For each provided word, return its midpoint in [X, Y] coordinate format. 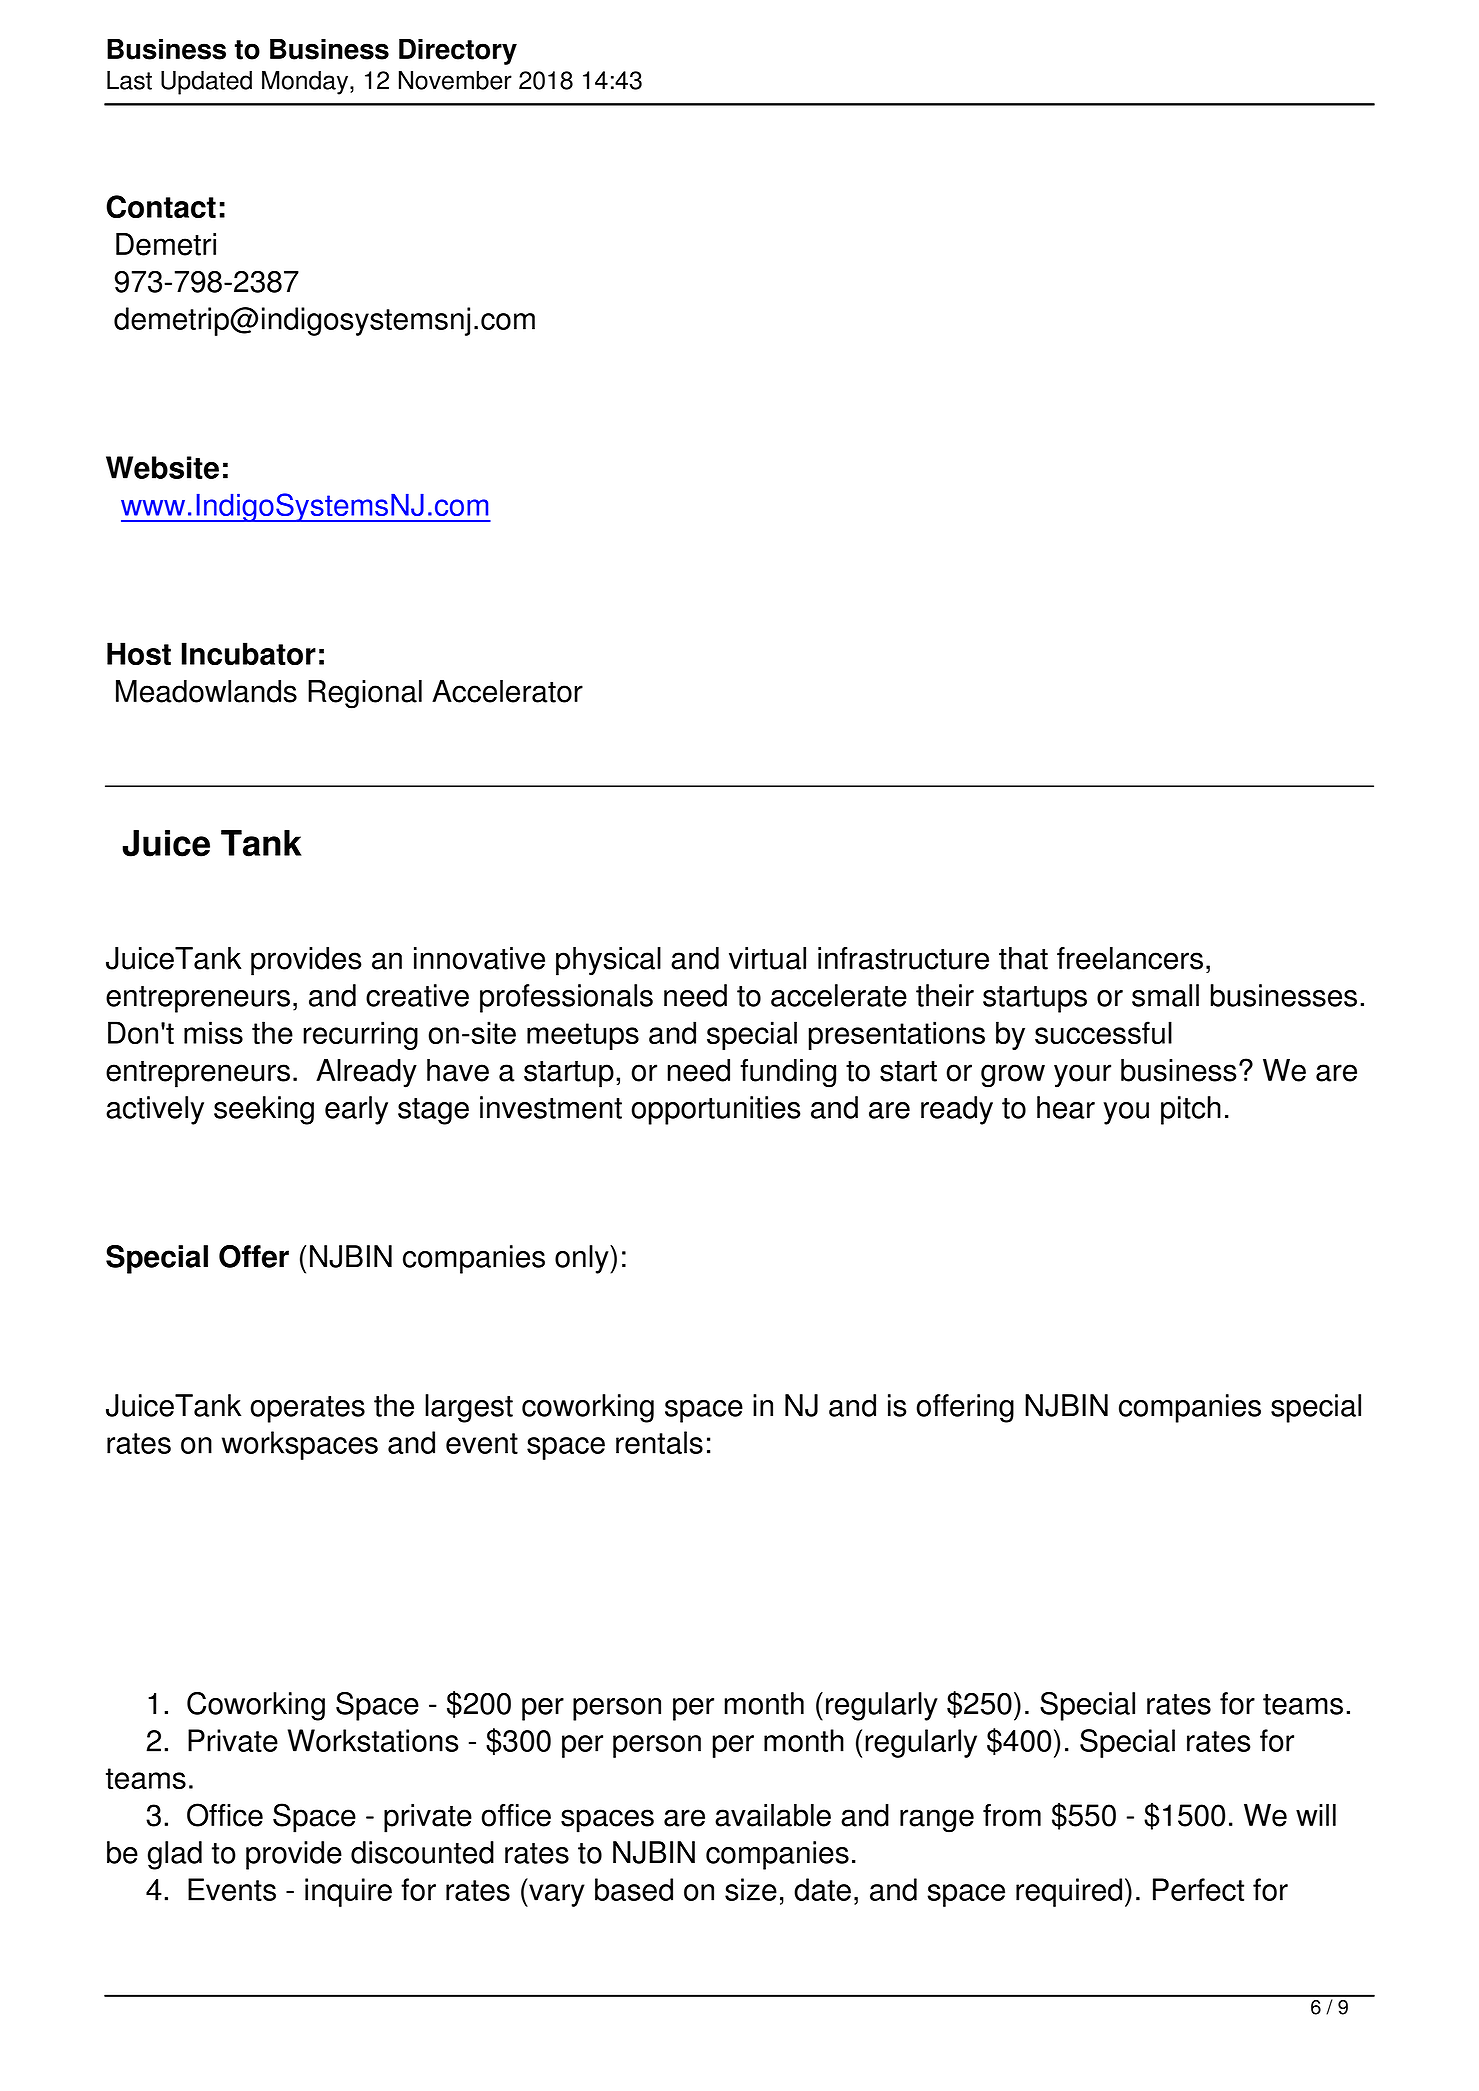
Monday [306, 83]
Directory [458, 51]
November [455, 80]
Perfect [1198, 1889]
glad [175, 1855]
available [773, 1815]
